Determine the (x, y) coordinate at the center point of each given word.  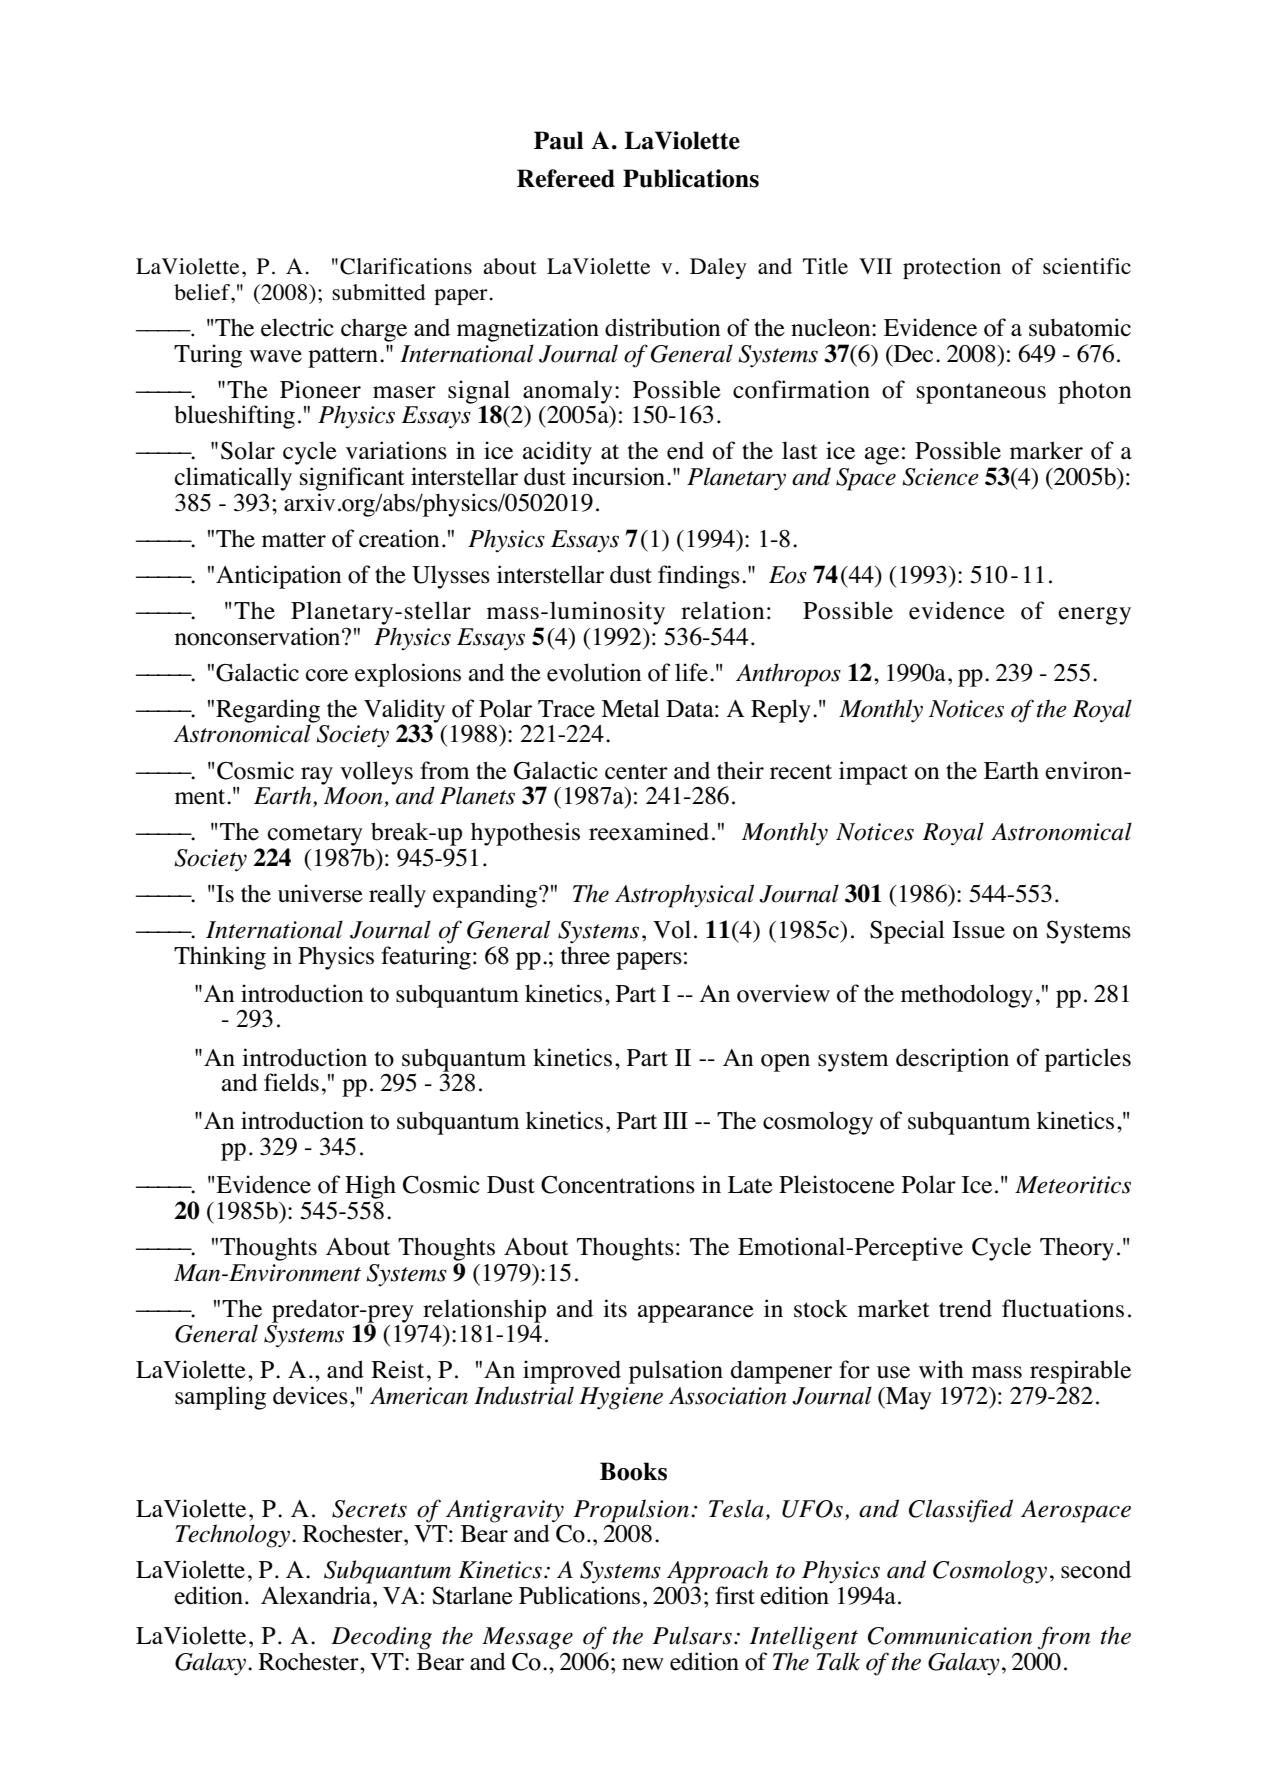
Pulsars (692, 1635)
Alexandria (317, 1595)
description (952, 1060)
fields (291, 1082)
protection (952, 268)
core (326, 675)
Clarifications (406, 266)
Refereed (566, 178)
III (675, 1120)
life (691, 672)
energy (1094, 616)
